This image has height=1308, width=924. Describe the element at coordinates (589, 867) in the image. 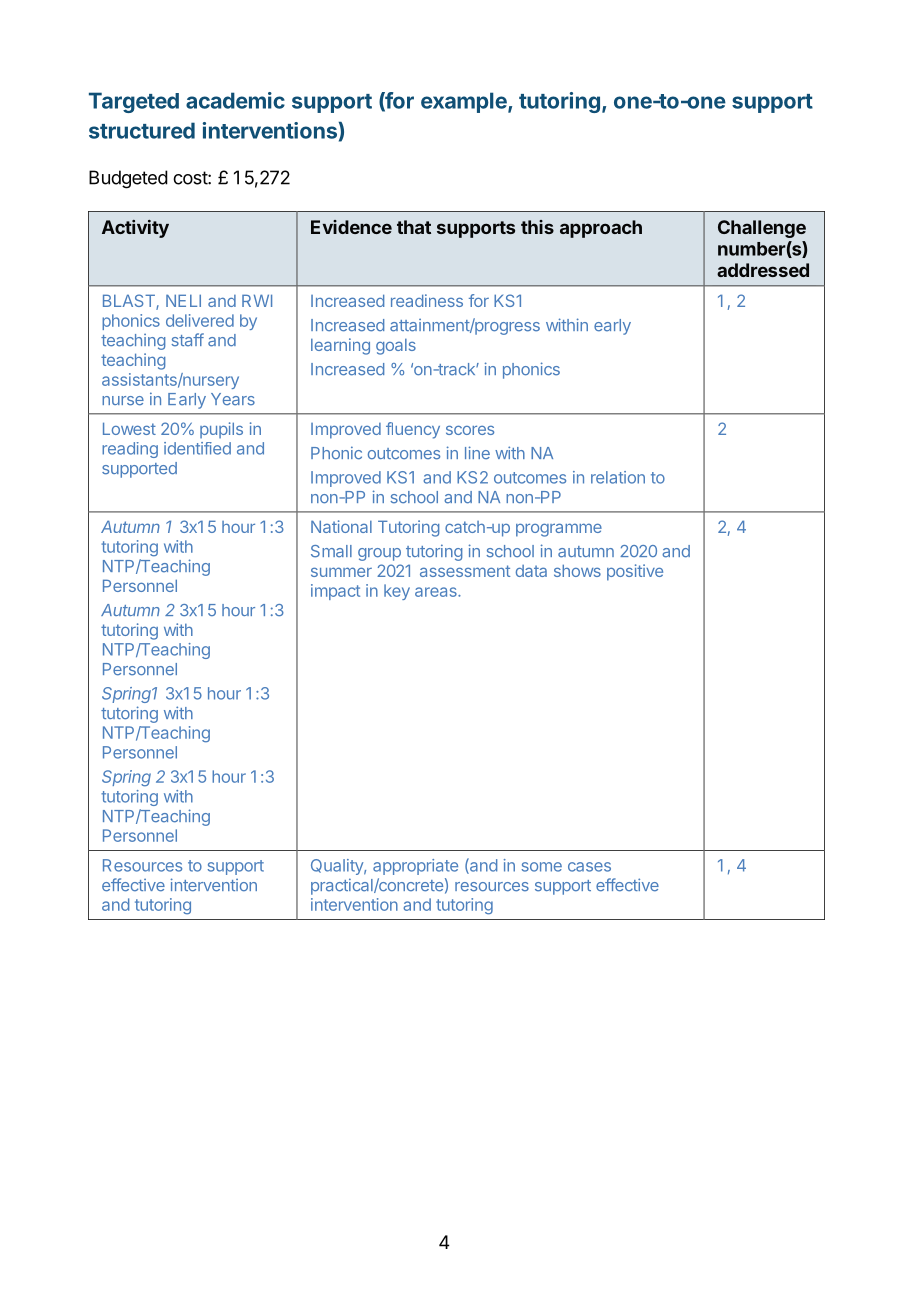

I see `cases` at that location.
